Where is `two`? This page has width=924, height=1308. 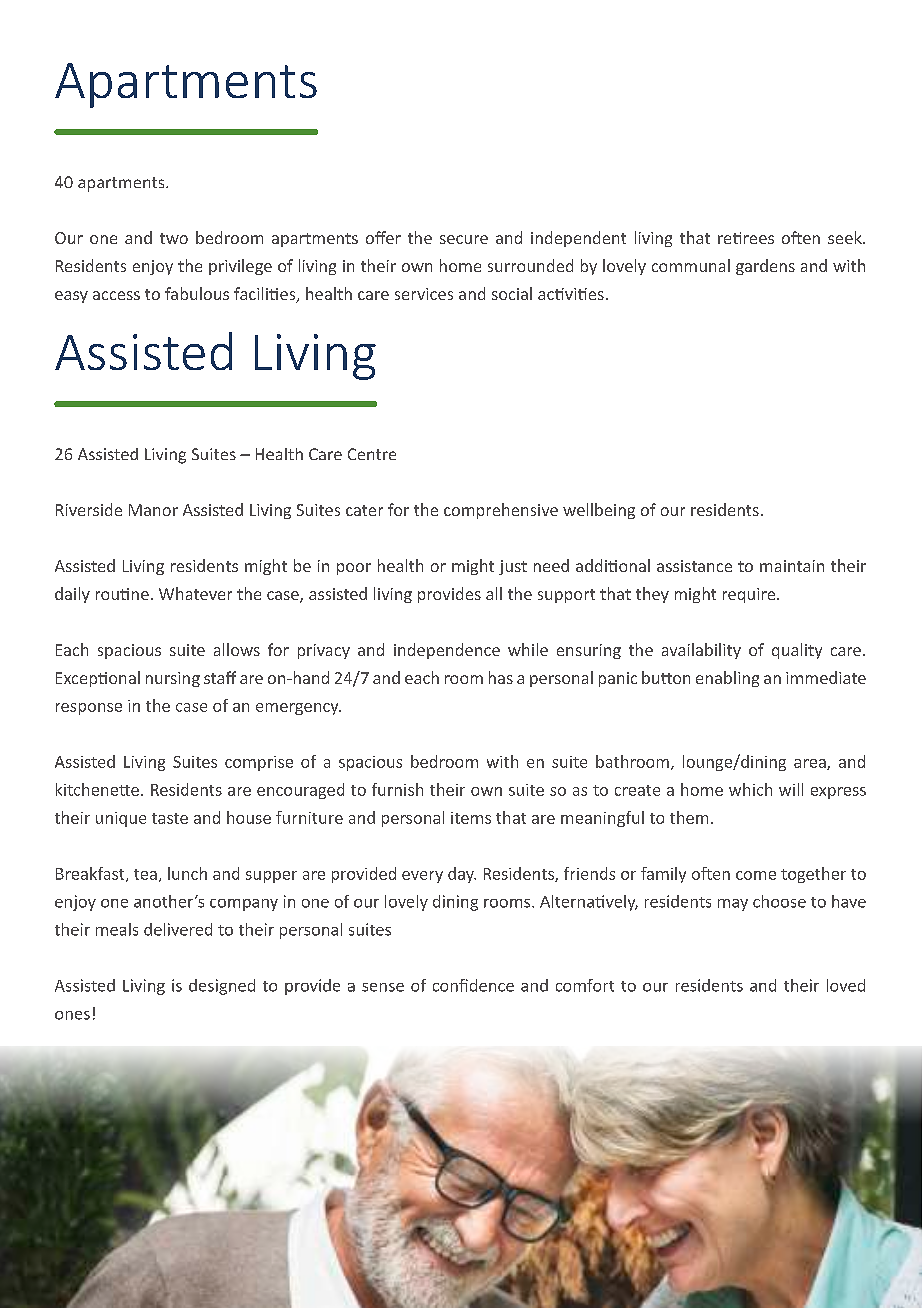 two is located at coordinates (174, 238).
